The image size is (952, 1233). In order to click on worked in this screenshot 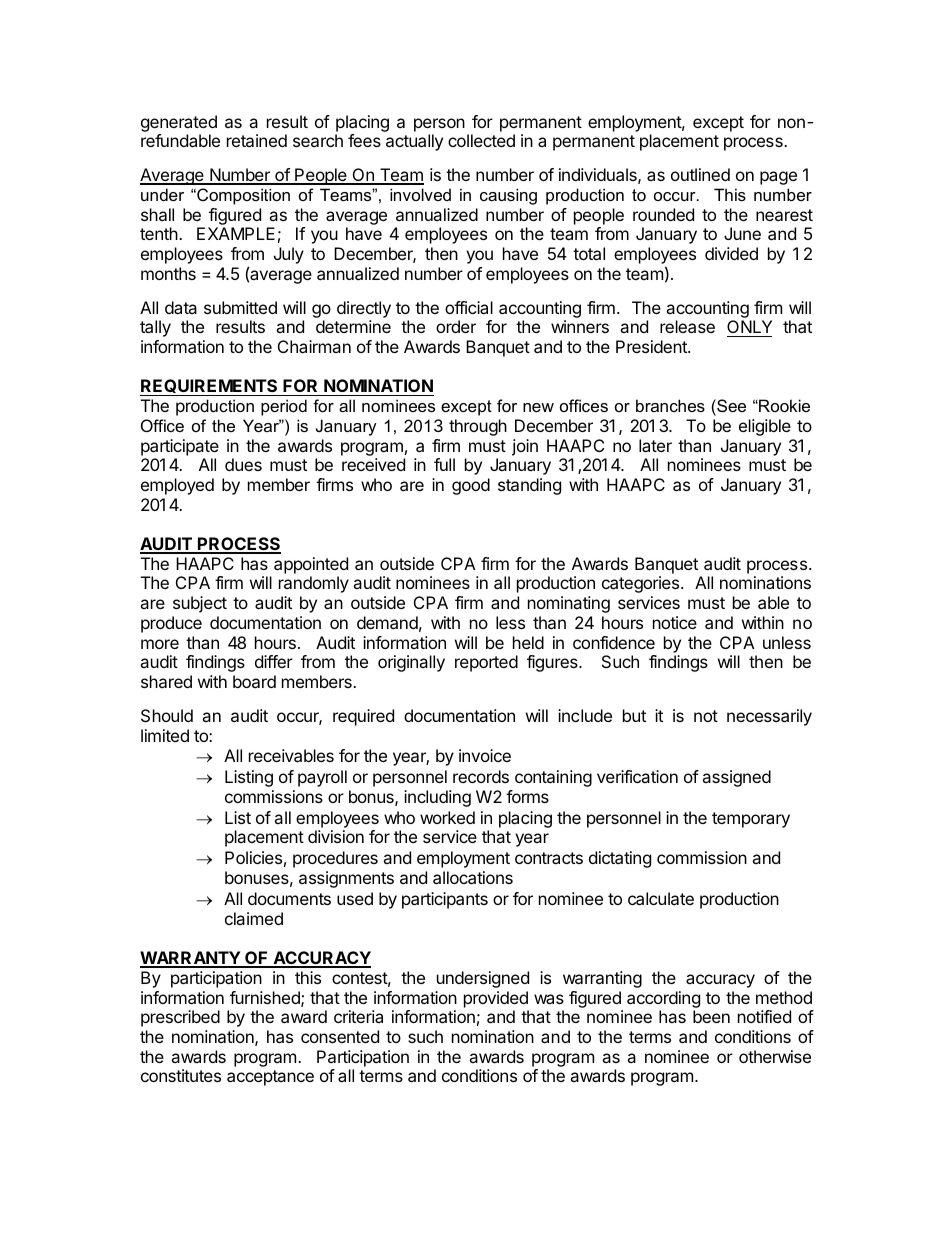, I will do `click(447, 817)`.
